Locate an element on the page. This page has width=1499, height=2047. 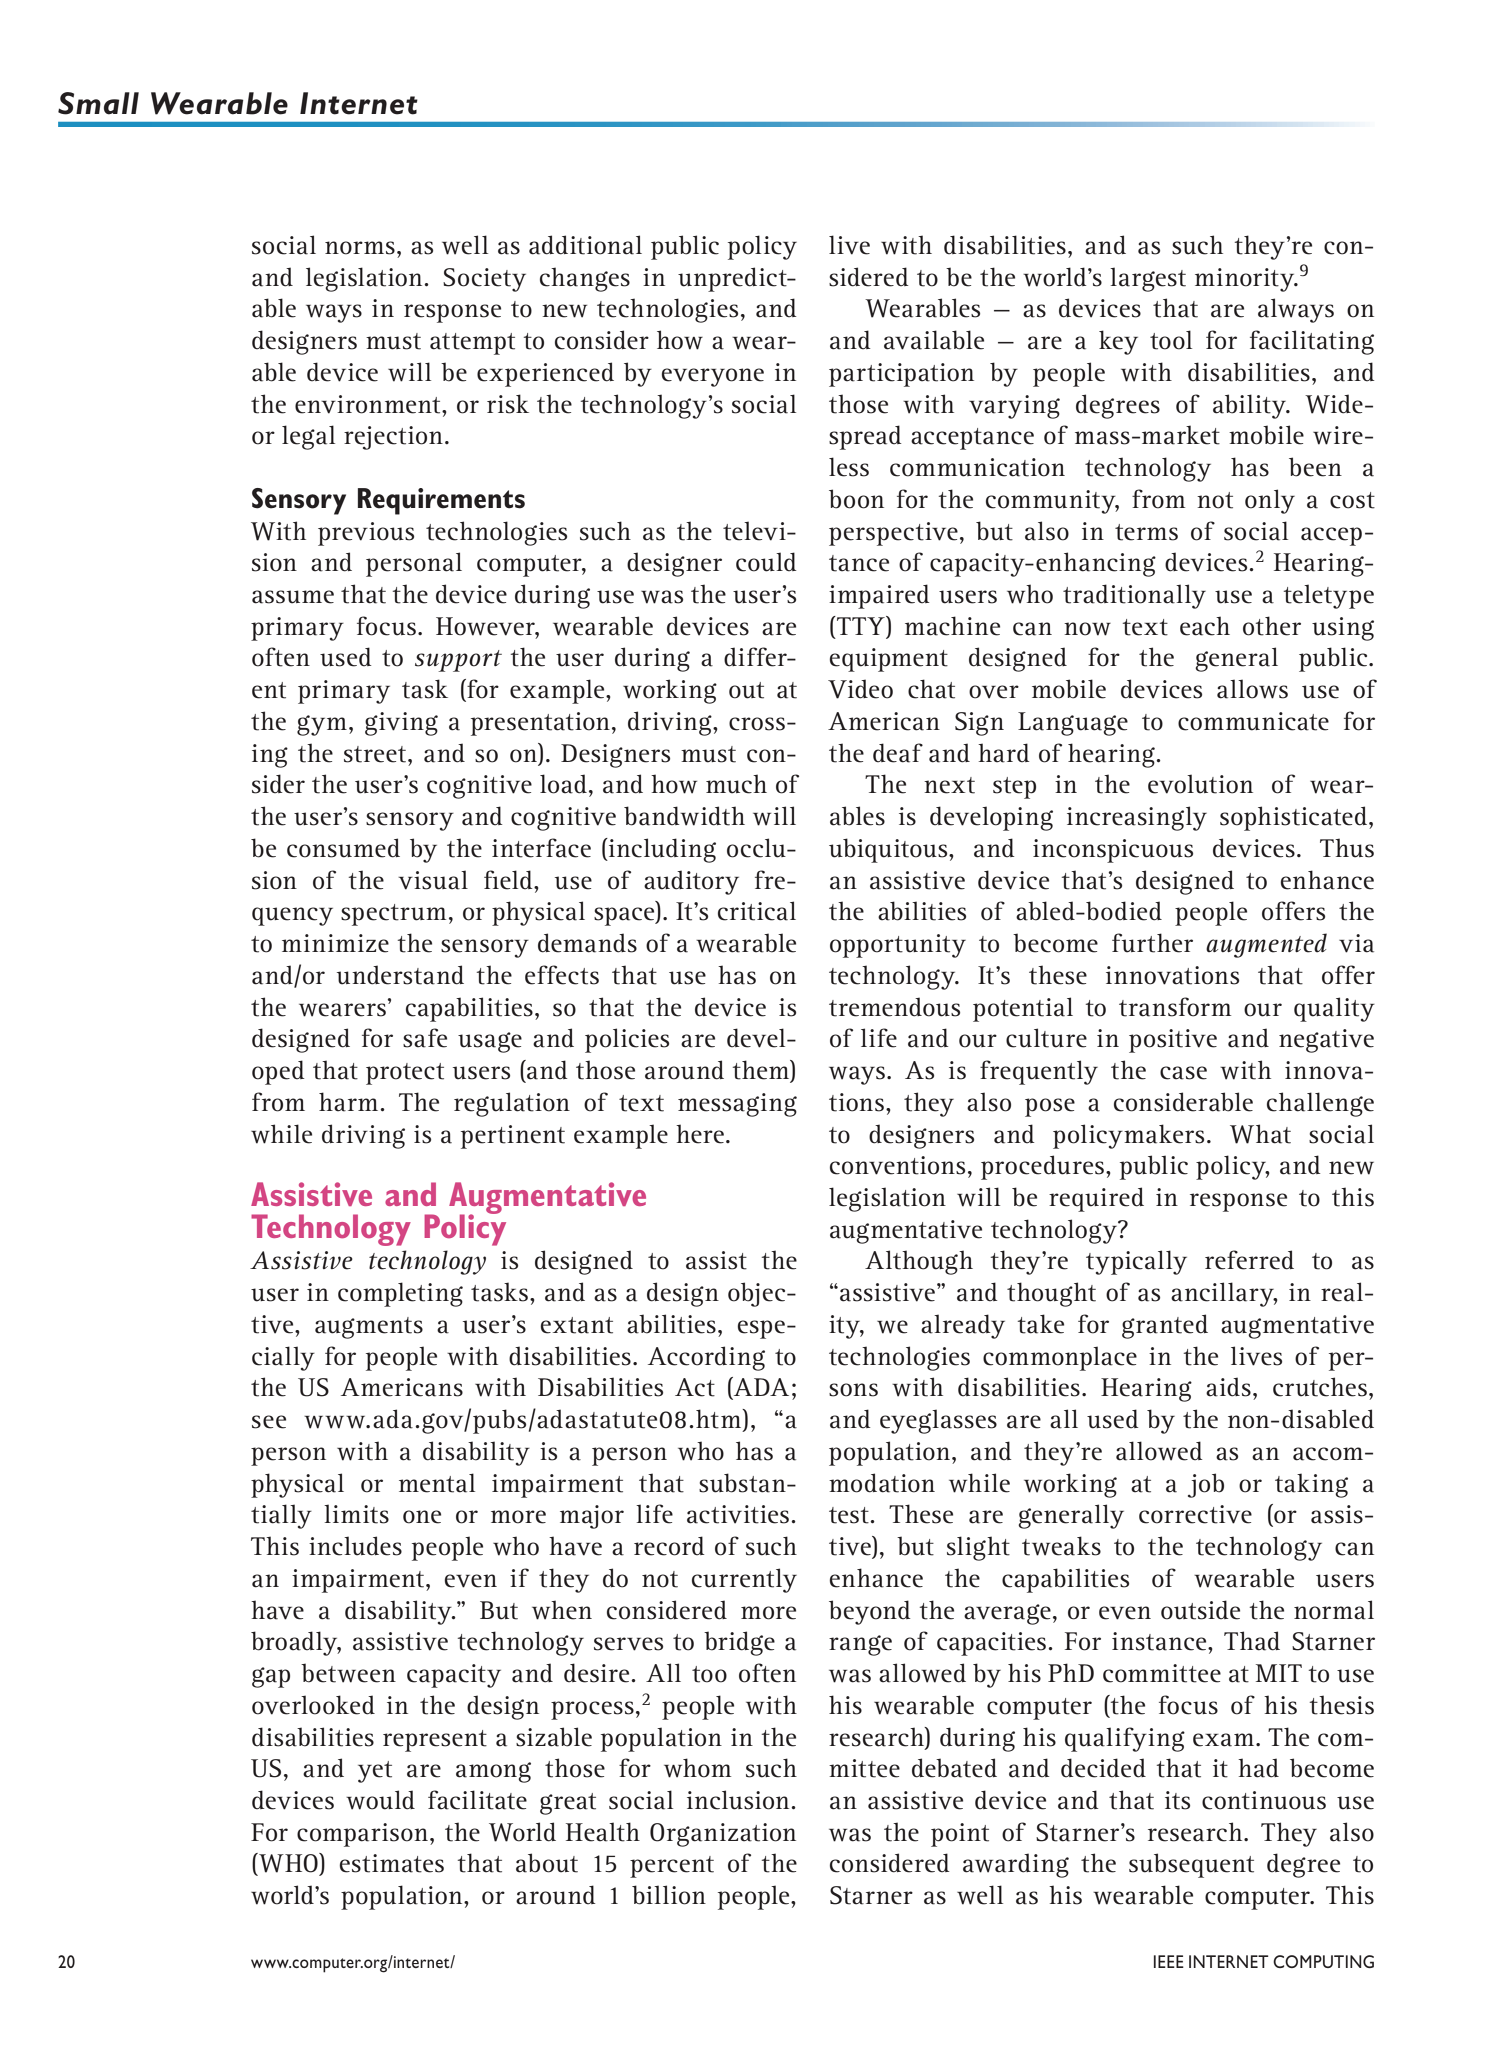
additional is located at coordinates (585, 245).
